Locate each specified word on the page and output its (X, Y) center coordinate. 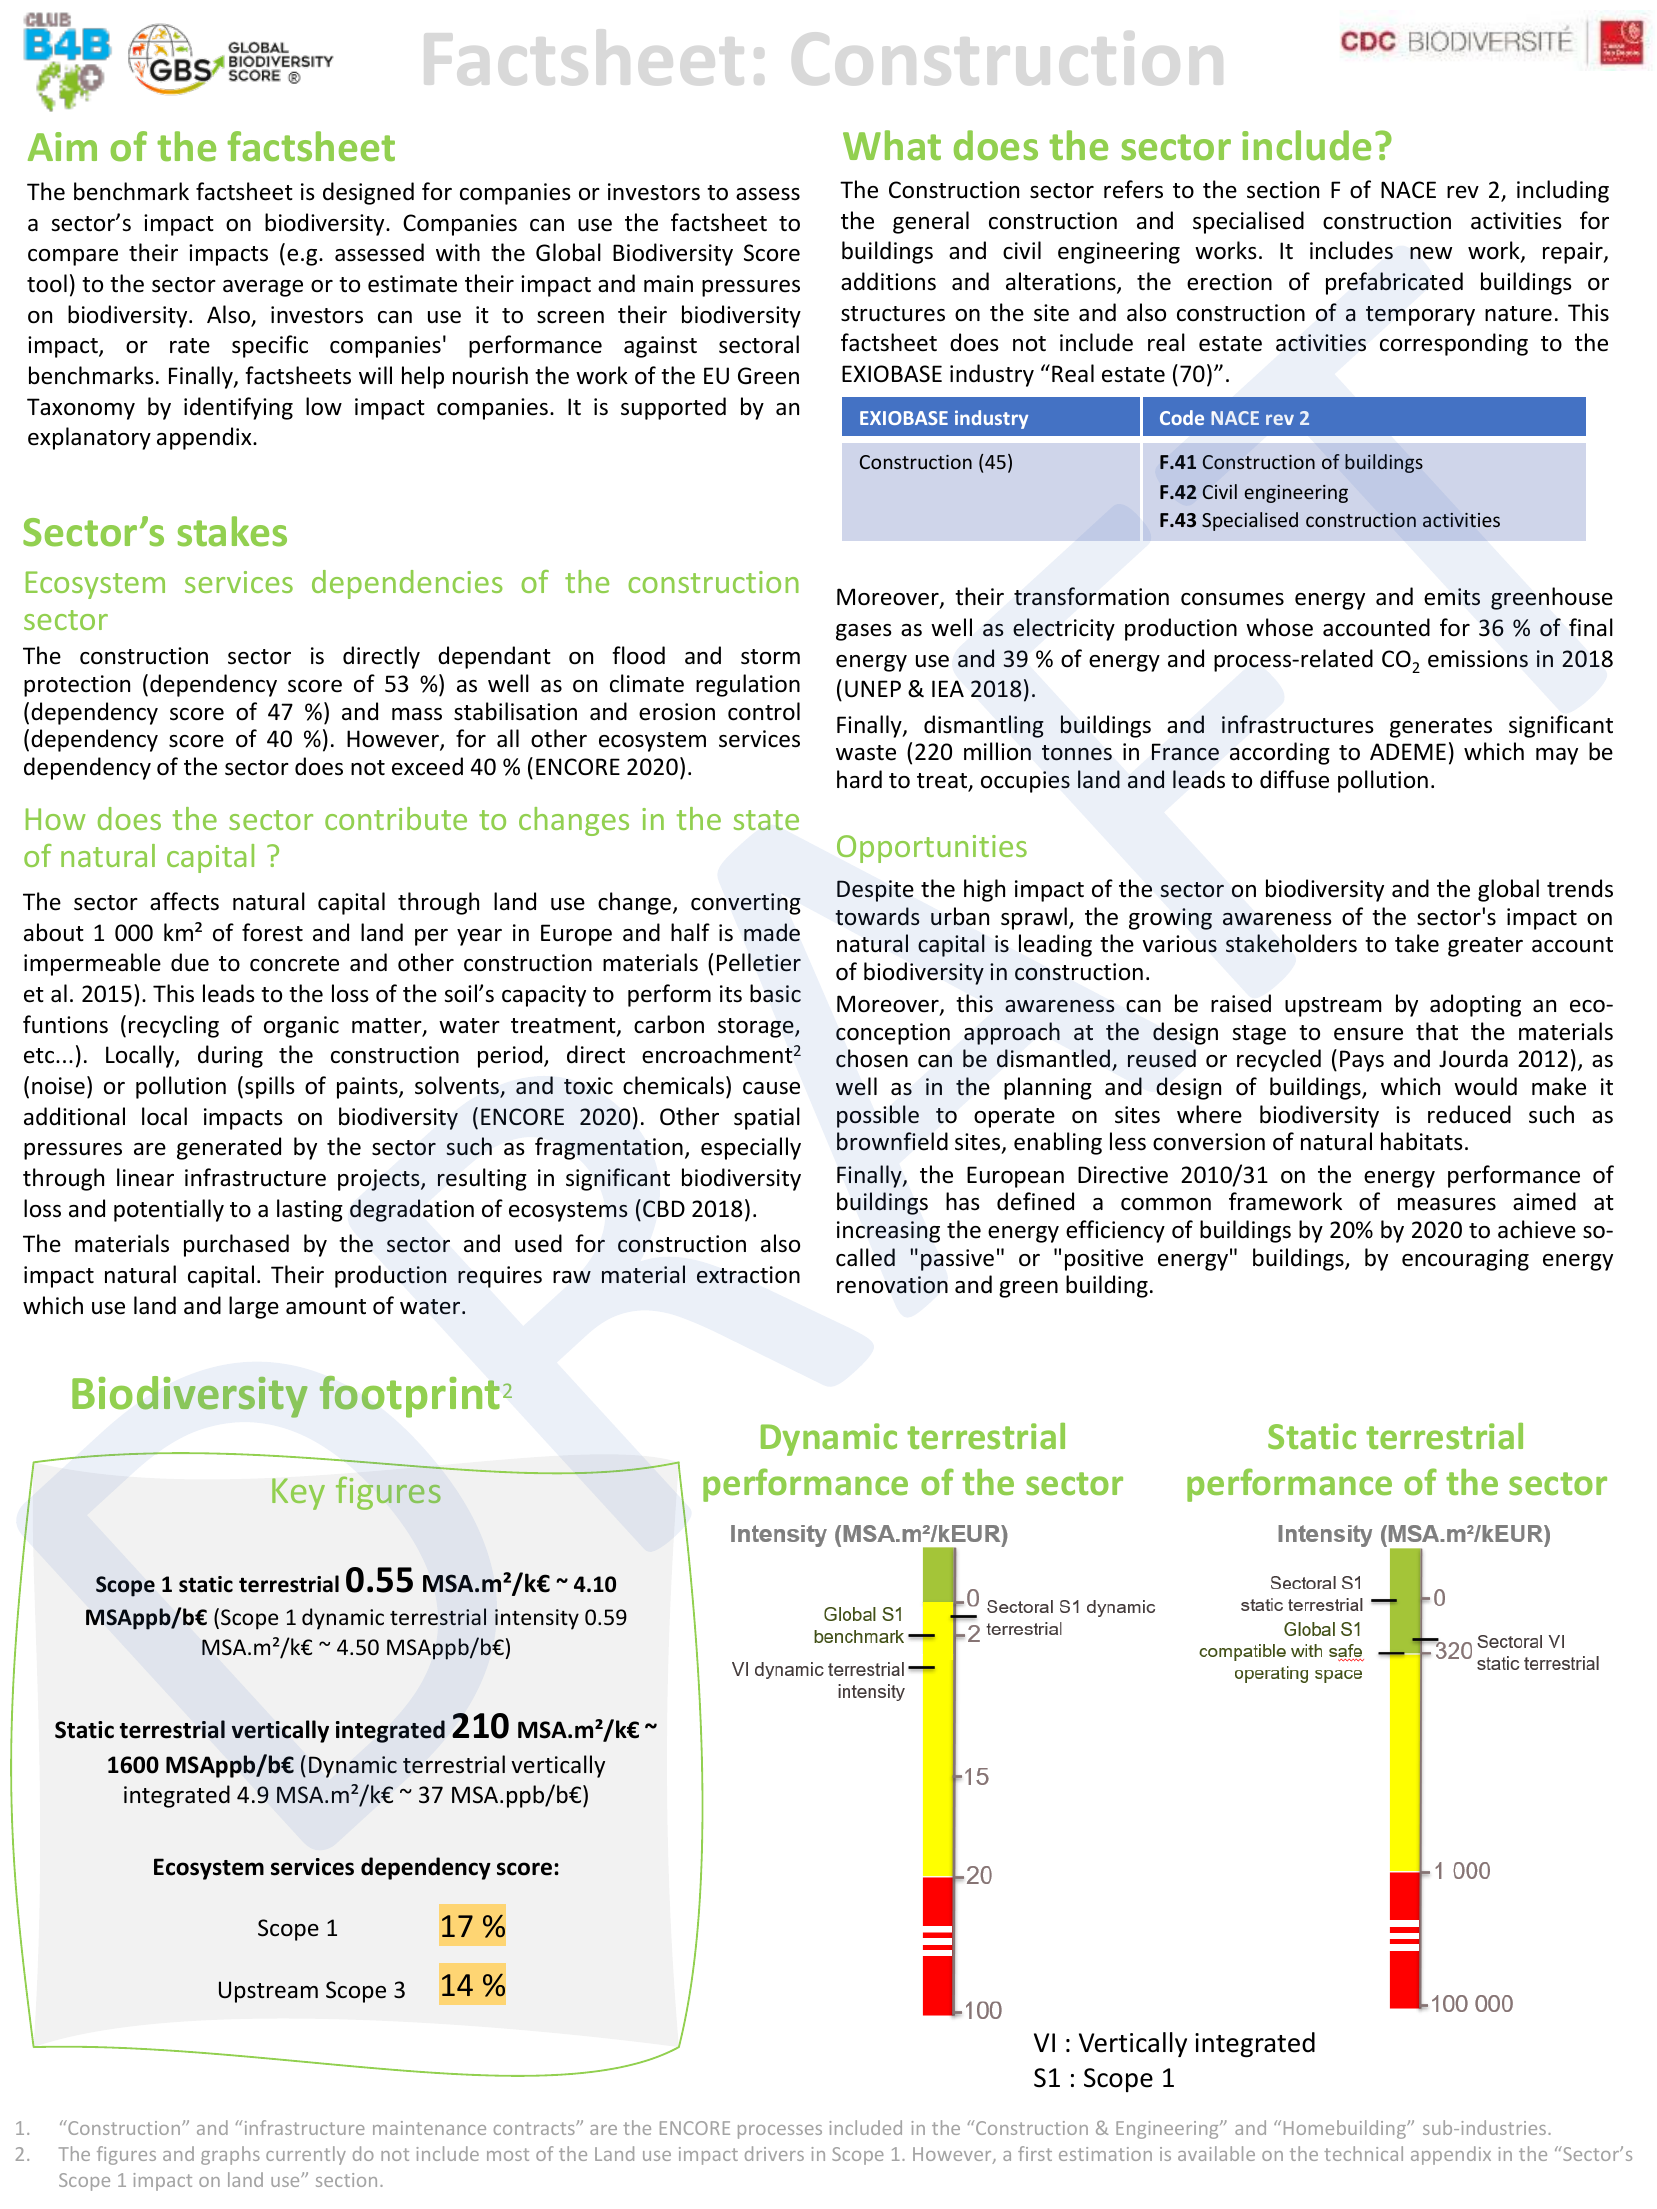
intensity (537, 1619)
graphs (230, 2155)
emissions (1478, 659)
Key (298, 1494)
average (263, 288)
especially (751, 1148)
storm (770, 657)
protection (77, 686)
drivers (774, 2153)
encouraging (1465, 1260)
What (892, 145)
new (1431, 253)
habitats (1422, 1141)
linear (145, 1177)
